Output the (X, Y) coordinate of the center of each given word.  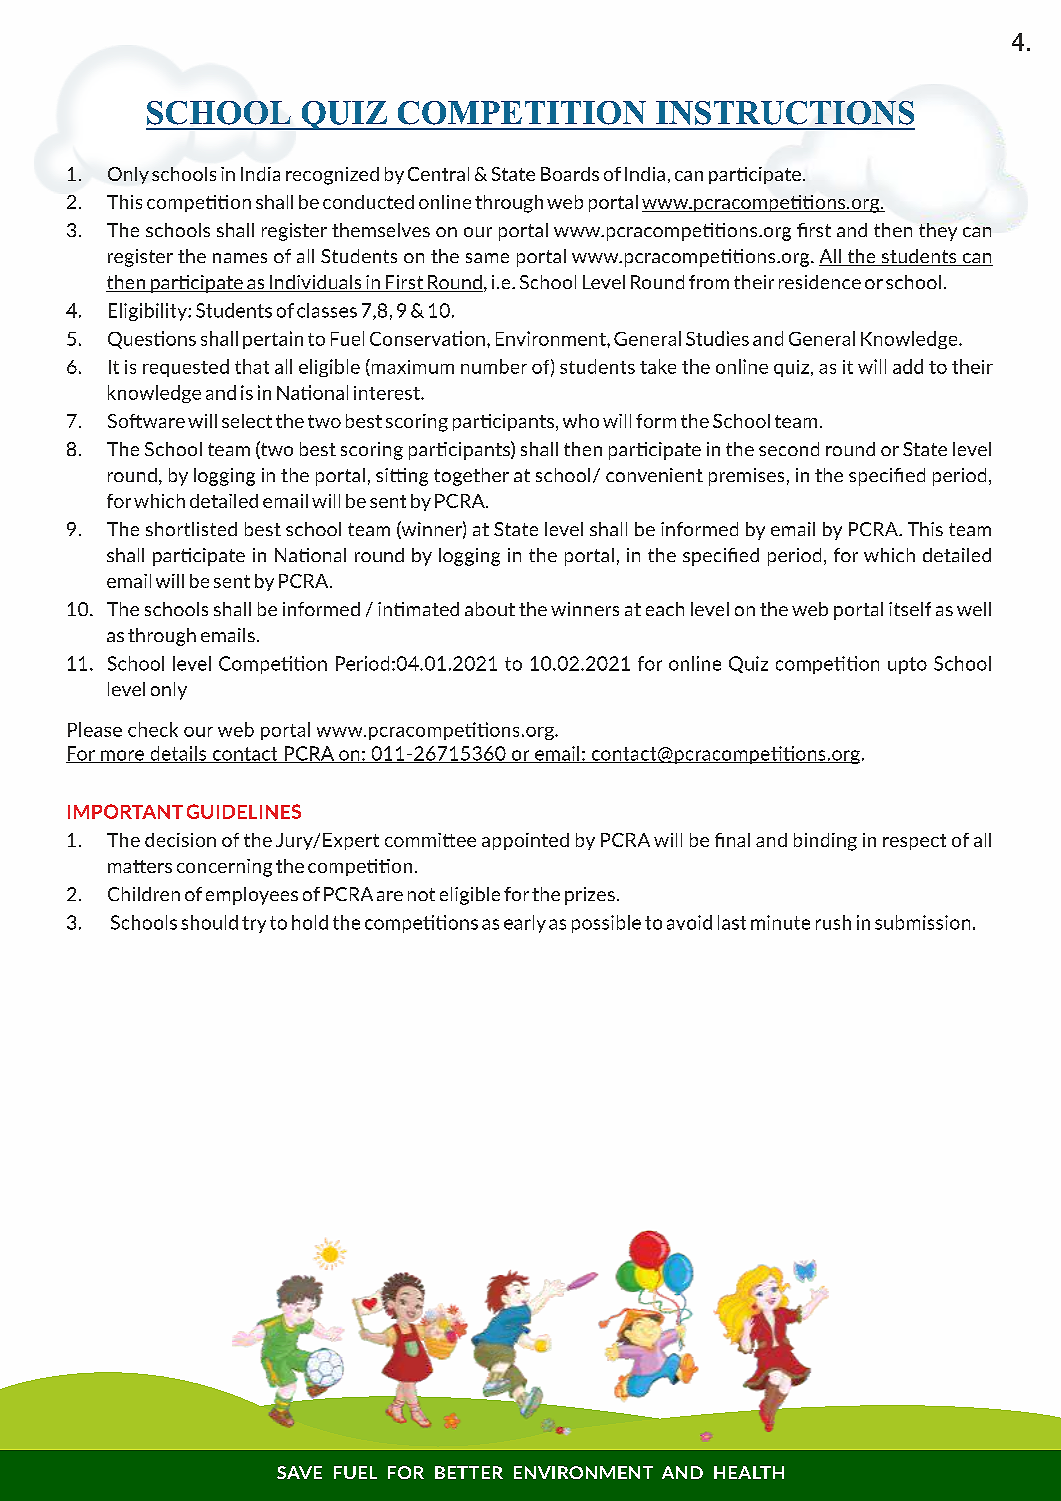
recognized (332, 176)
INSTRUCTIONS (785, 113)
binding (825, 842)
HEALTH (749, 1472)
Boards (570, 174)
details (178, 754)
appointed (525, 841)
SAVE (299, 1472)
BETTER (469, 1472)
